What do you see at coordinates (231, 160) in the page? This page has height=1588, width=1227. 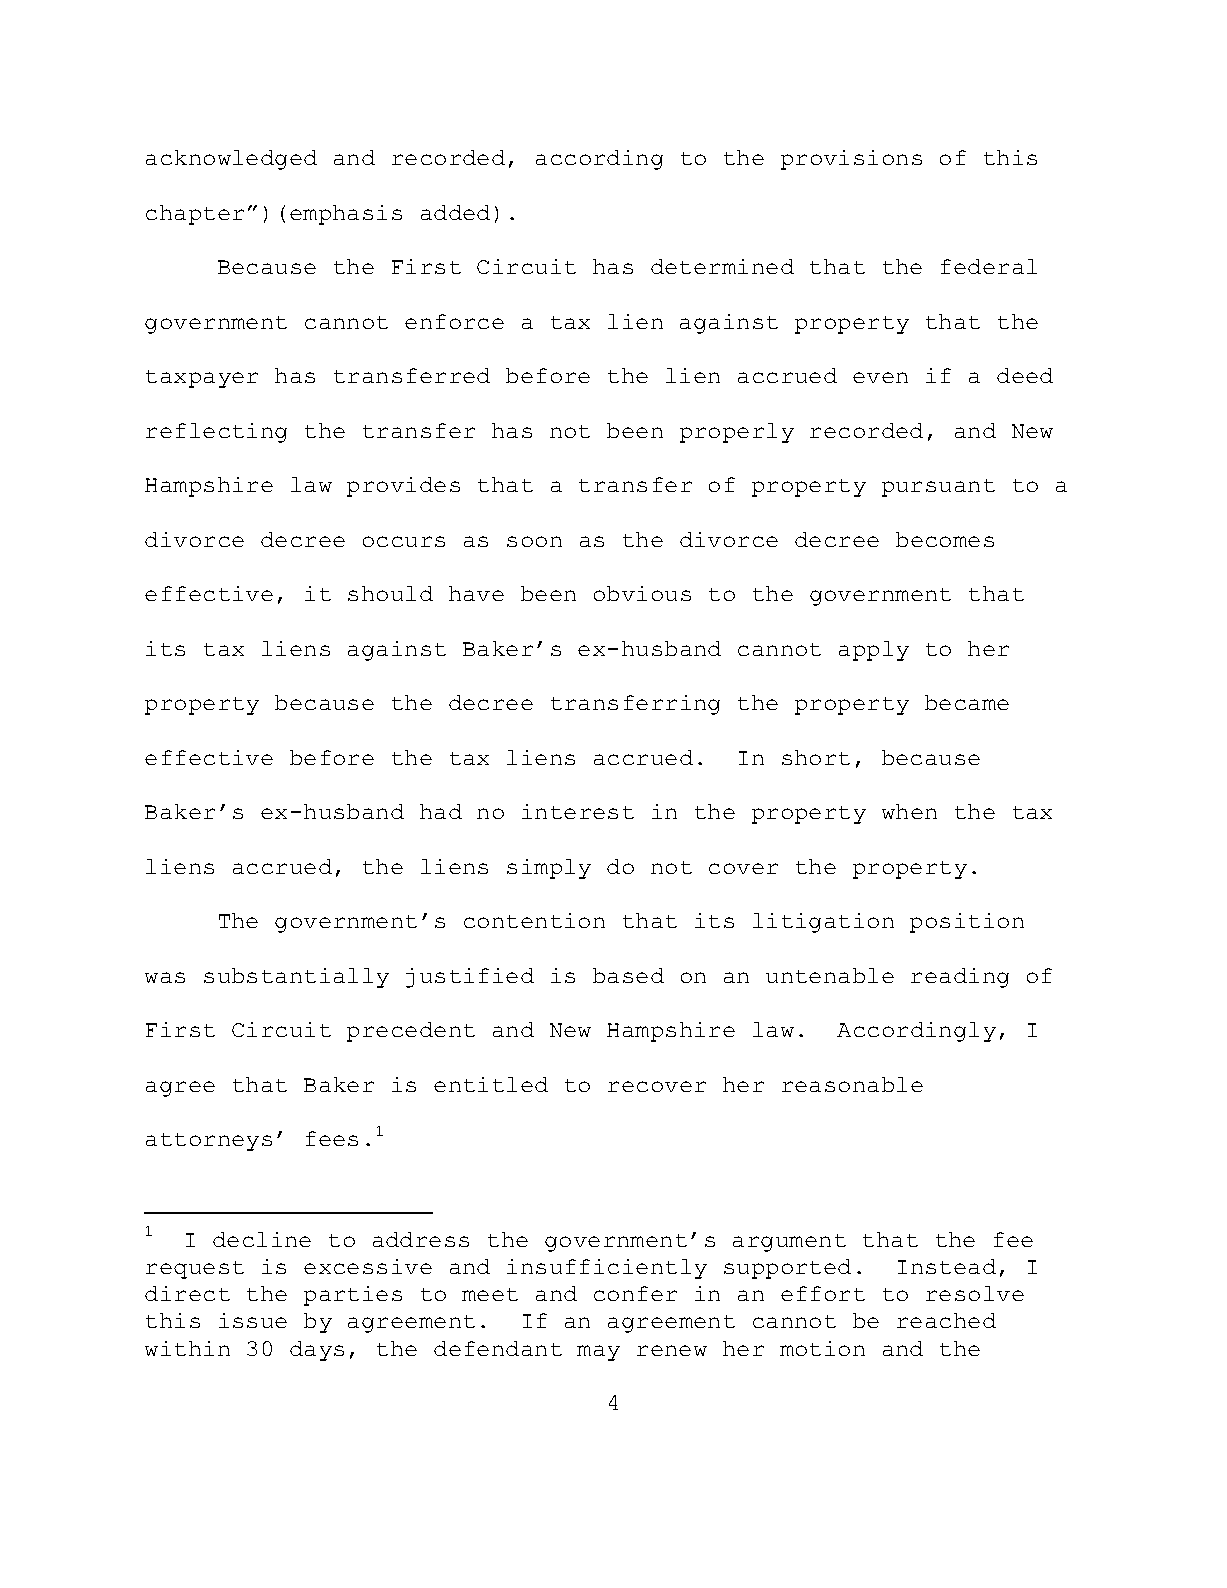 I see `acknowledged` at bounding box center [231, 160].
